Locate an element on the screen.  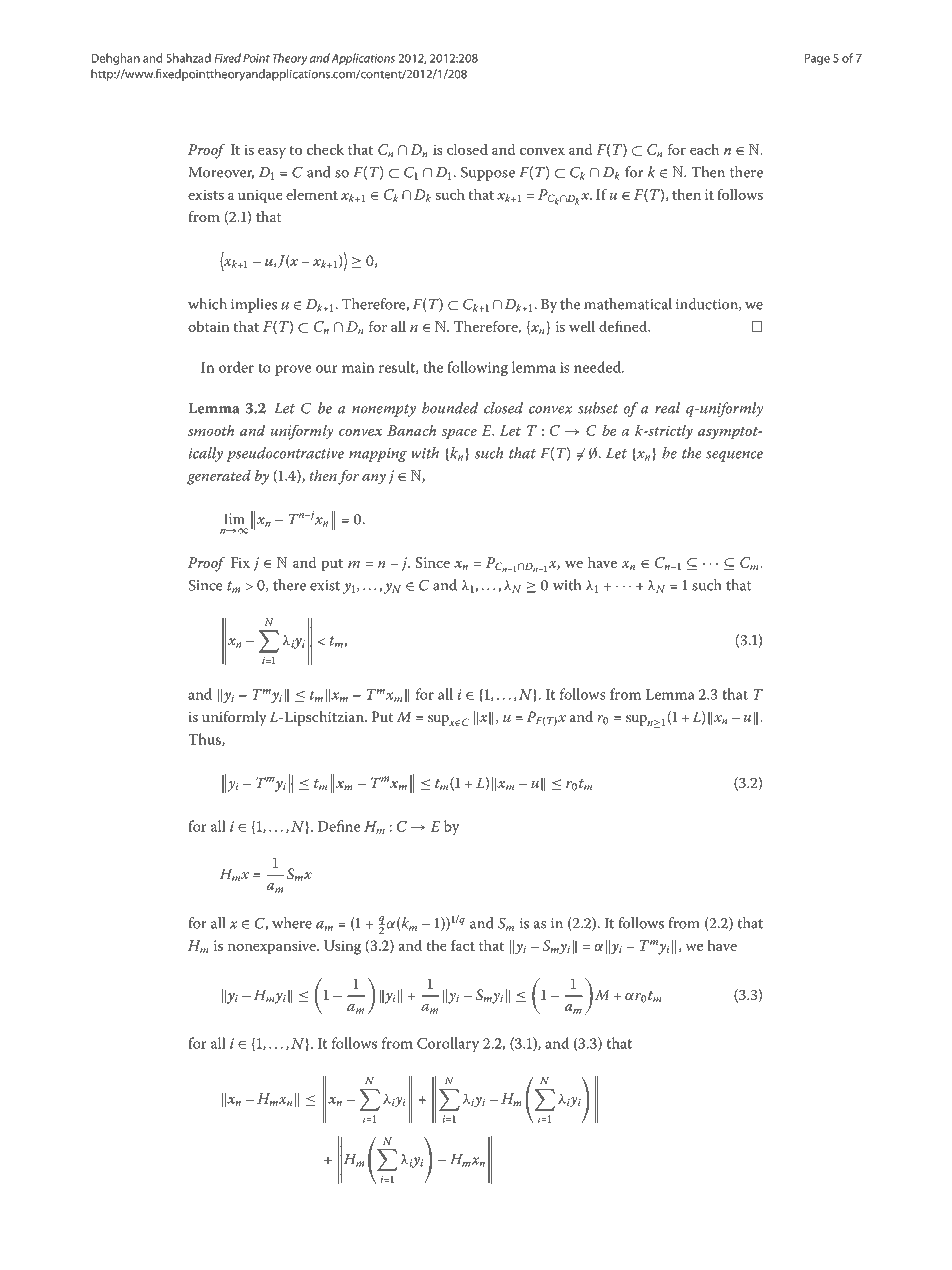
Using is located at coordinates (342, 947).
